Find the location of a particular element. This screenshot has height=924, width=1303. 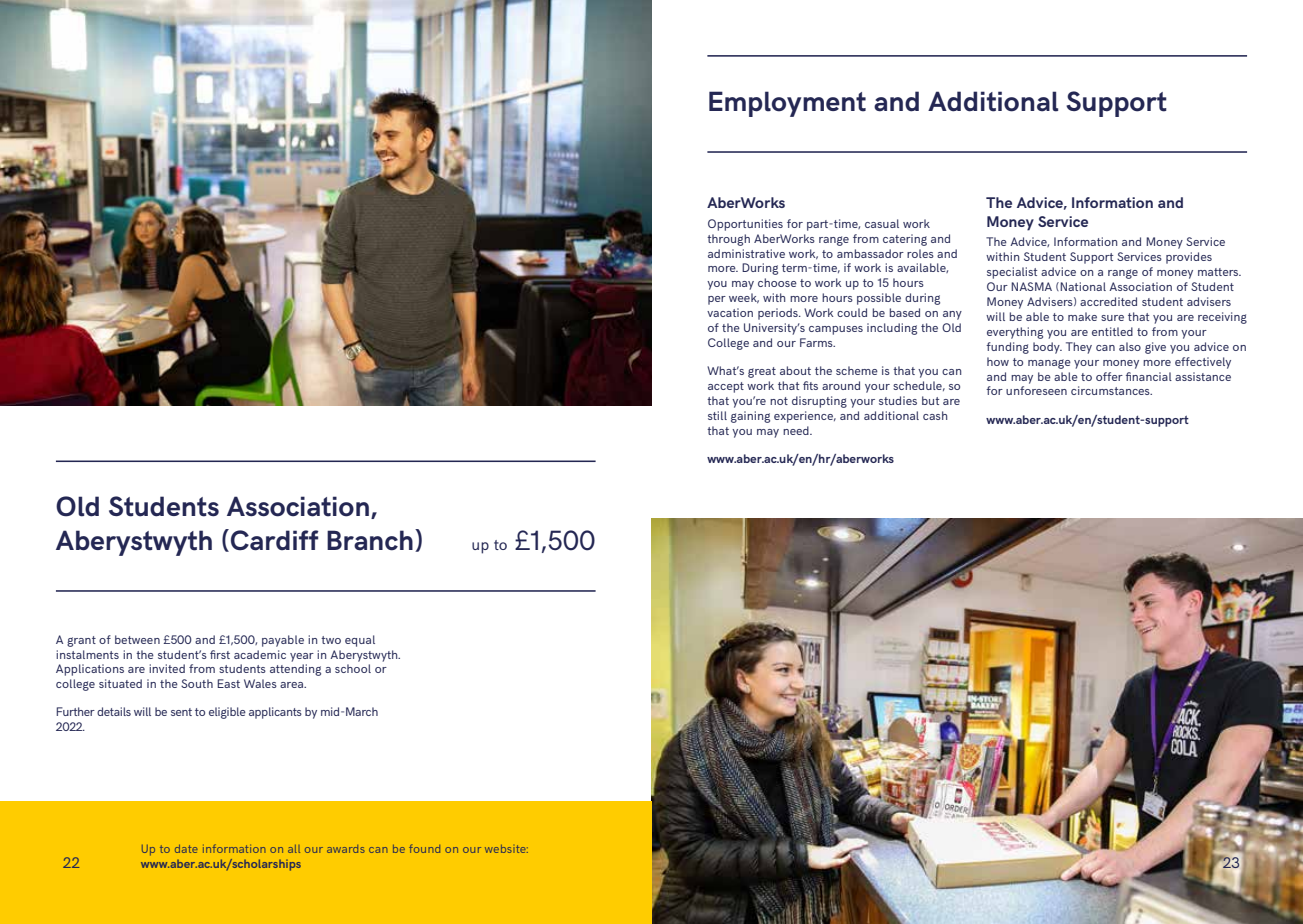

through is located at coordinates (728, 240).
